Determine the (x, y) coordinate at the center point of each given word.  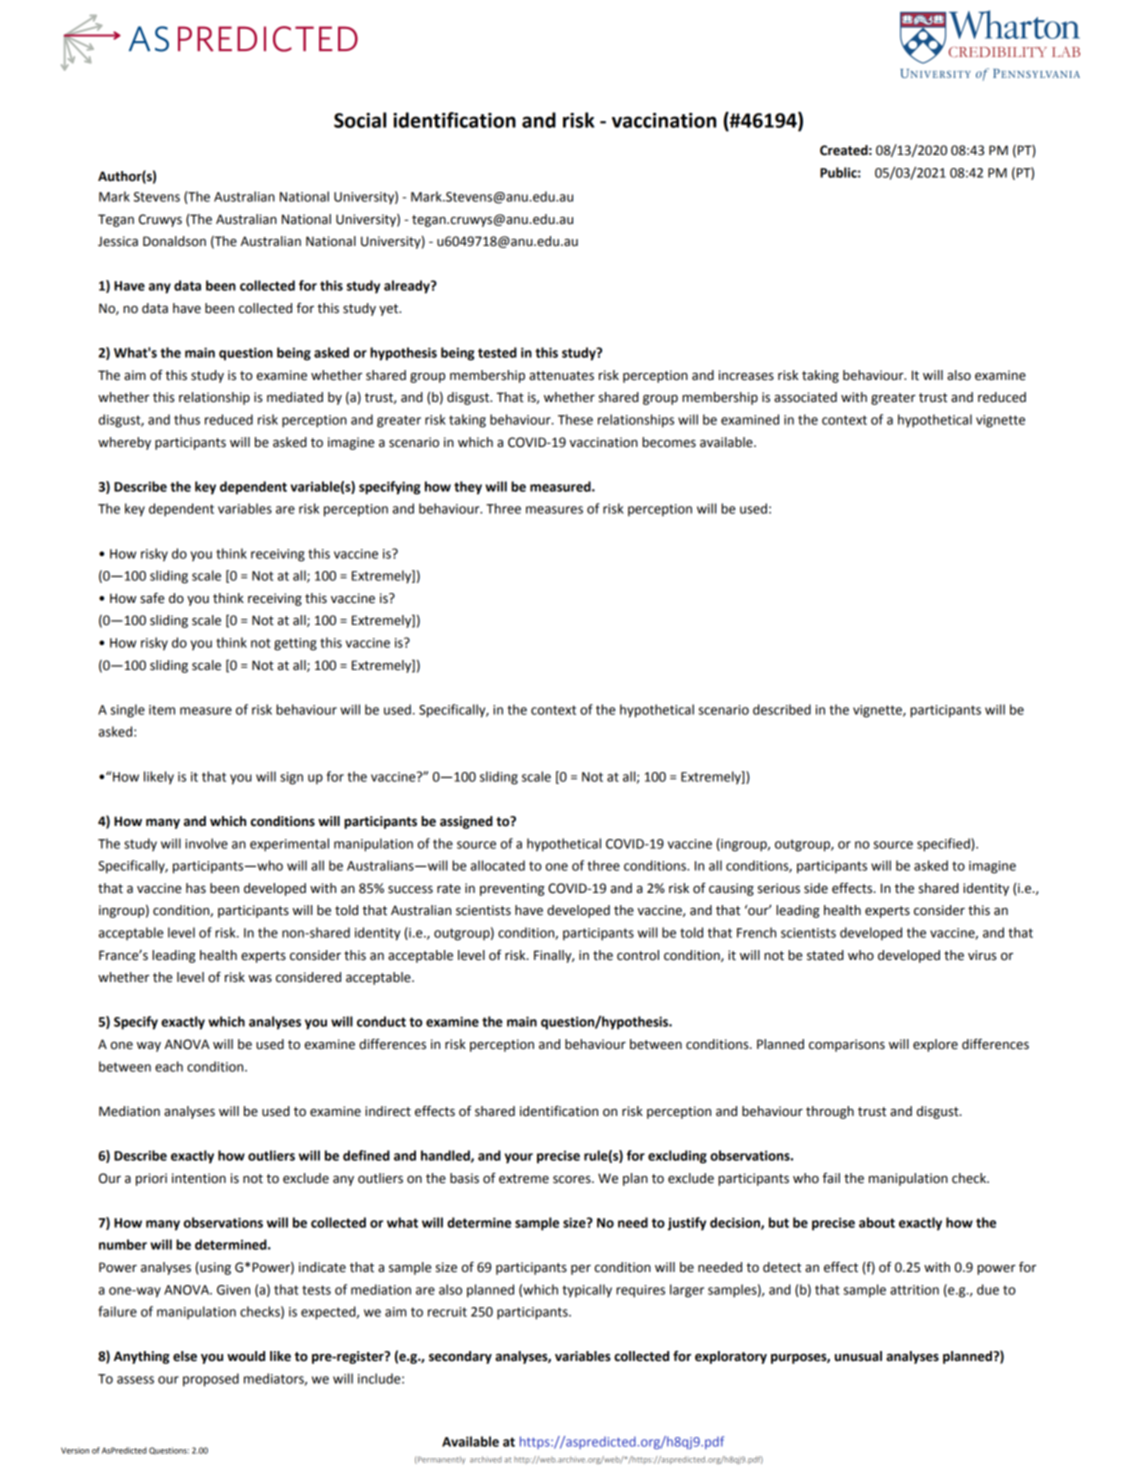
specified (944, 845)
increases (746, 375)
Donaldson (174, 241)
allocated (498, 865)
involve (206, 843)
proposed (211, 1380)
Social (360, 120)
